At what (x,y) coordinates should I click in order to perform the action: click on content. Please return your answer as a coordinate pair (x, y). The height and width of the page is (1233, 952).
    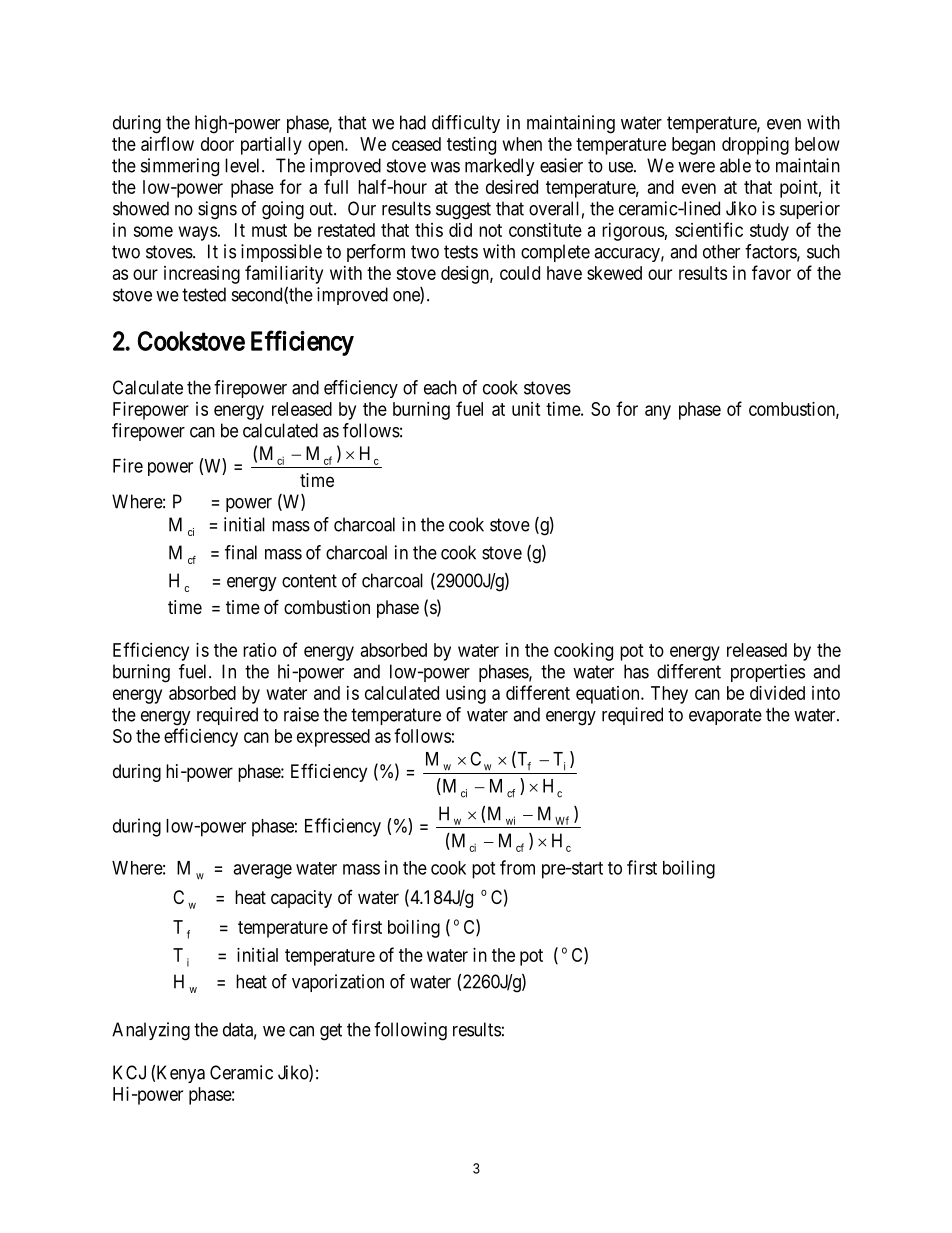
    Looking at the image, I should click on (309, 581).
